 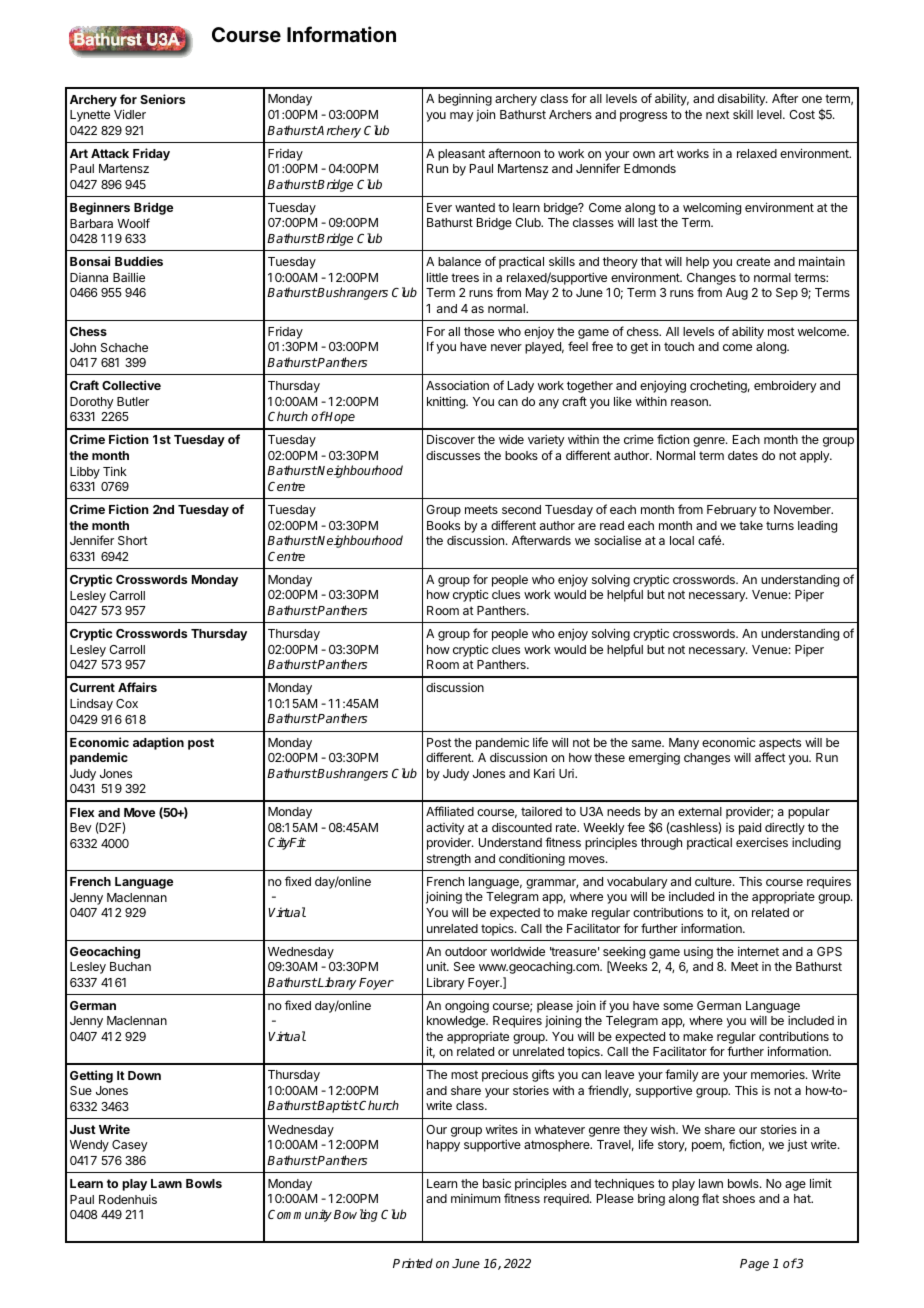 I want to click on Bev, so click(x=80, y=827).
